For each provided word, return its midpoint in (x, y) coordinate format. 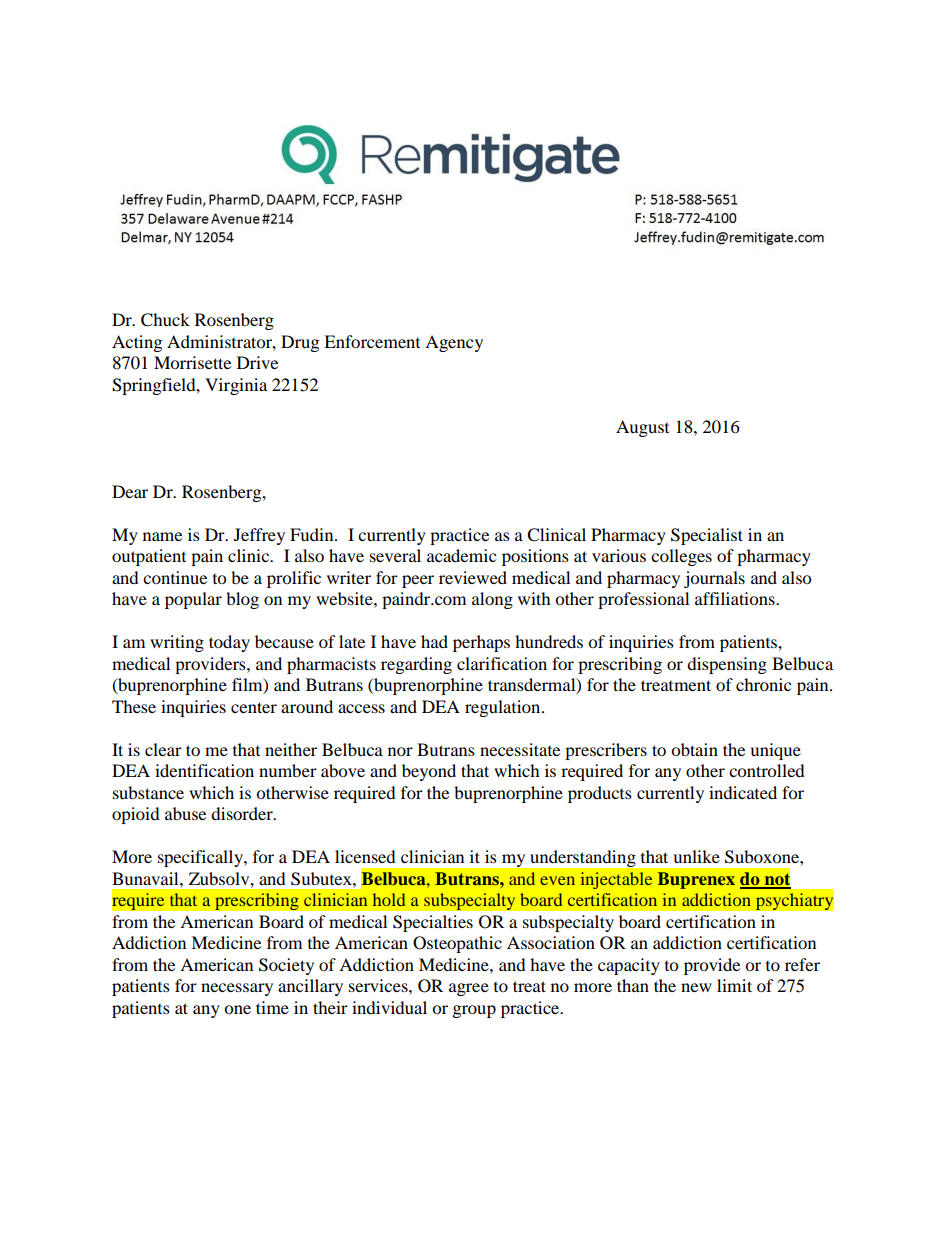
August (642, 428)
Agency (454, 343)
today (229, 643)
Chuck (165, 320)
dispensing (727, 665)
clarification (502, 663)
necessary (237, 989)
